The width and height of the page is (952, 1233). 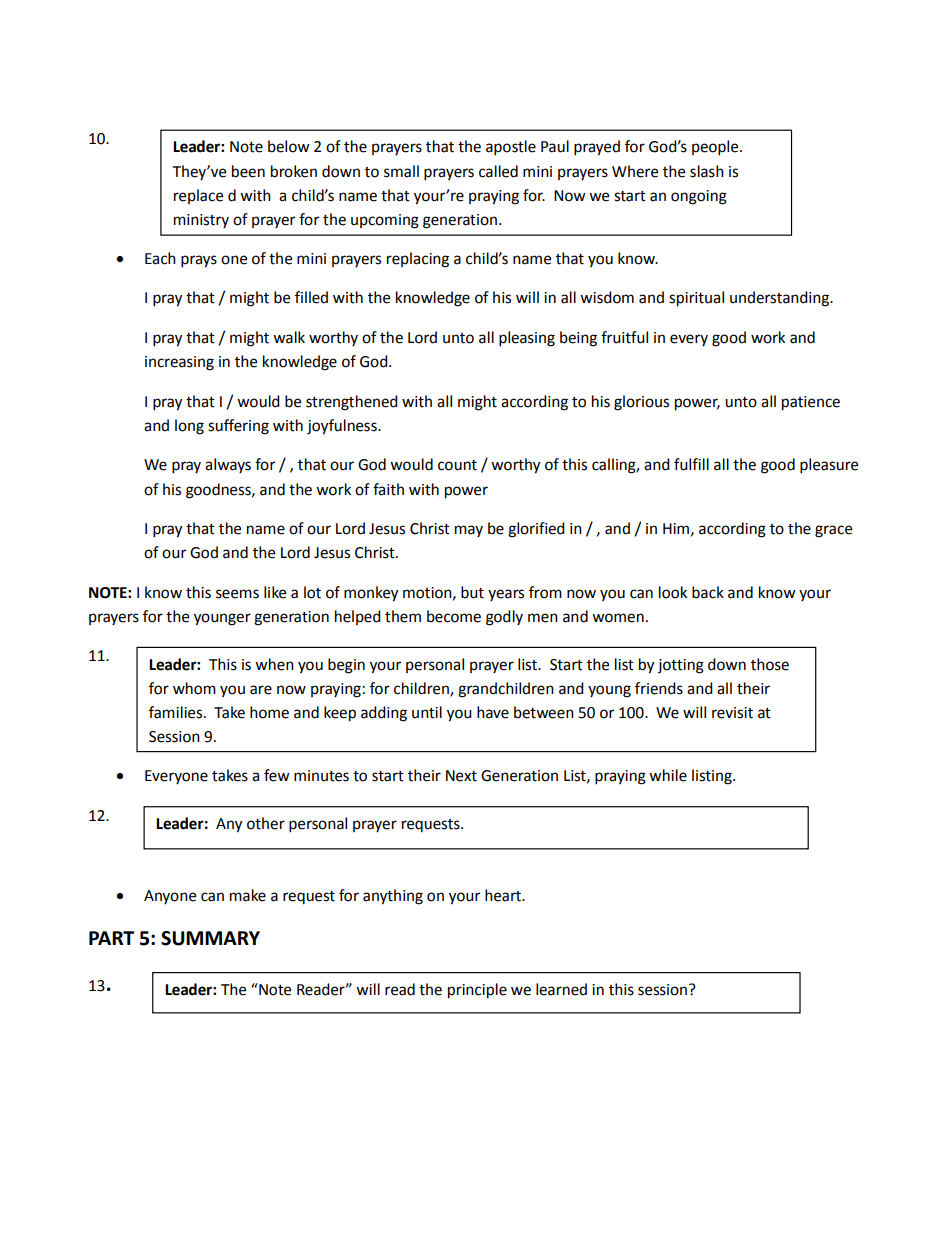 I want to click on replace, so click(x=198, y=196).
